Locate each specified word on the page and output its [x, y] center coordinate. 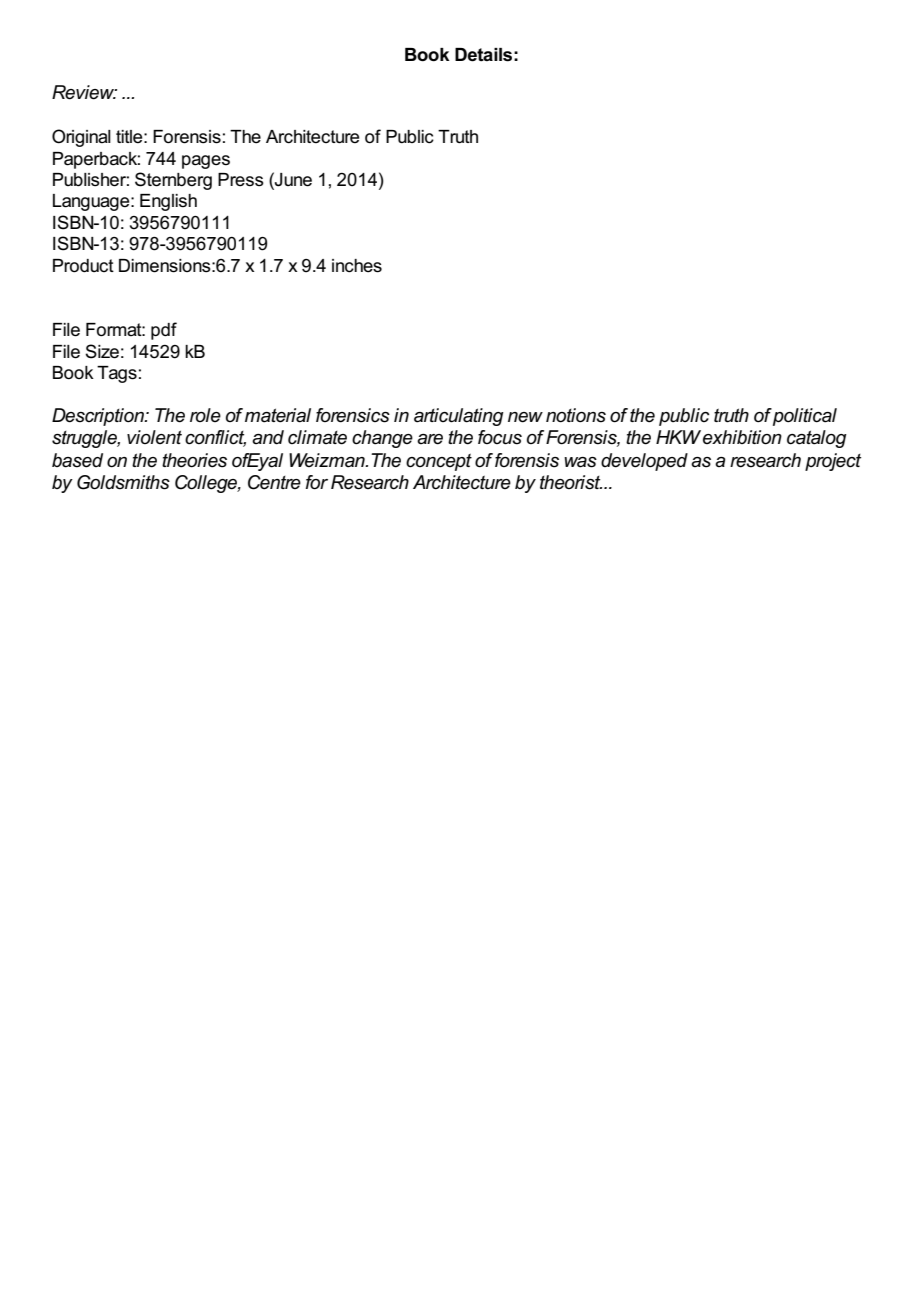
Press [241, 180]
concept [439, 462]
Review [84, 92]
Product [83, 266]
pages [206, 162]
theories [194, 460]
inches [357, 266]
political [805, 417]
